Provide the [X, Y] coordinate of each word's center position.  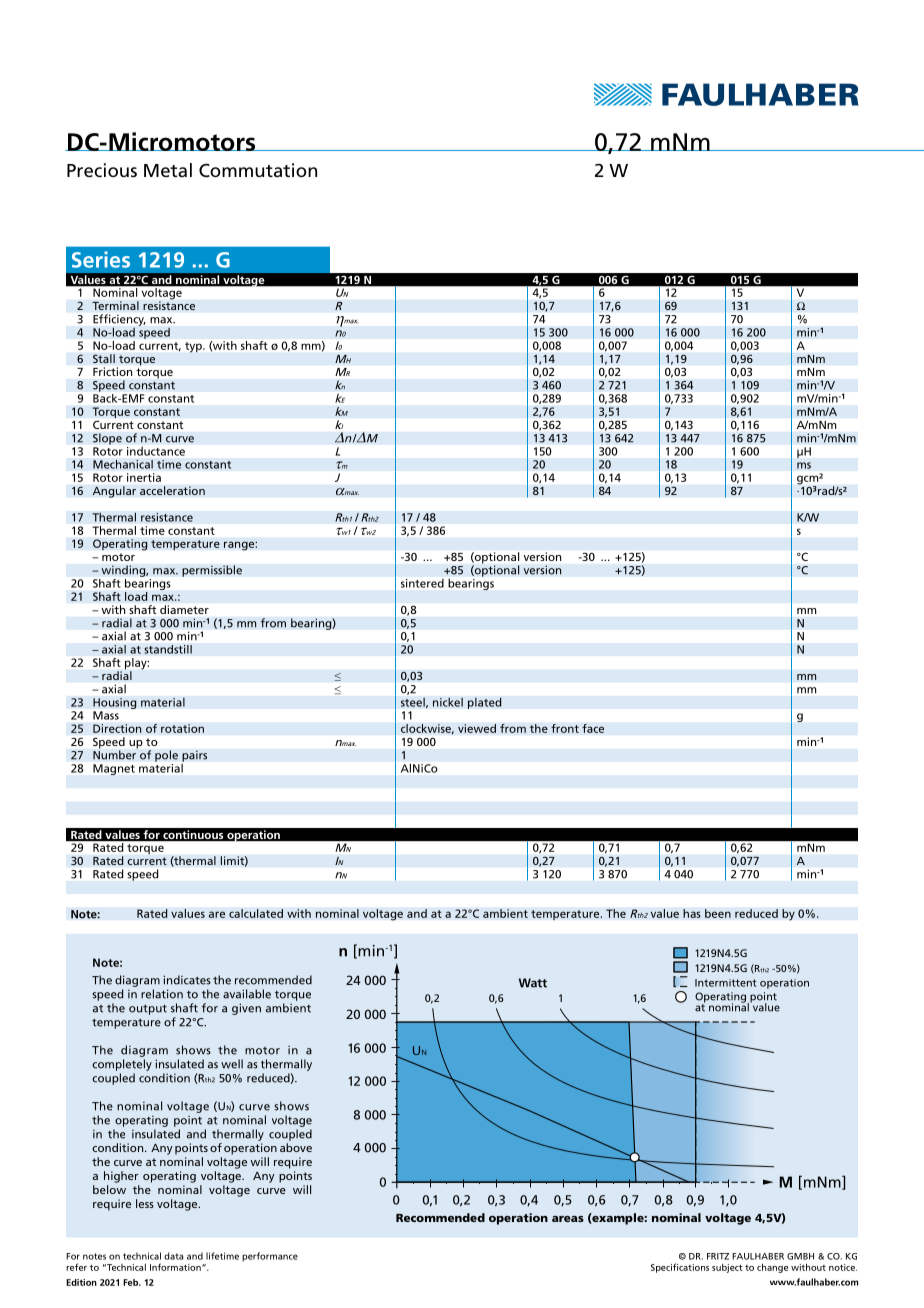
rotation [182, 728]
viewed [477, 728]
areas [568, 1219]
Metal [168, 170]
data [173, 1256]
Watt [533, 983]
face [593, 728]
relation [162, 994]
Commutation [258, 170]
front [565, 728]
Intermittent [726, 983]
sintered [422, 583]
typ [194, 347]
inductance [156, 451]
